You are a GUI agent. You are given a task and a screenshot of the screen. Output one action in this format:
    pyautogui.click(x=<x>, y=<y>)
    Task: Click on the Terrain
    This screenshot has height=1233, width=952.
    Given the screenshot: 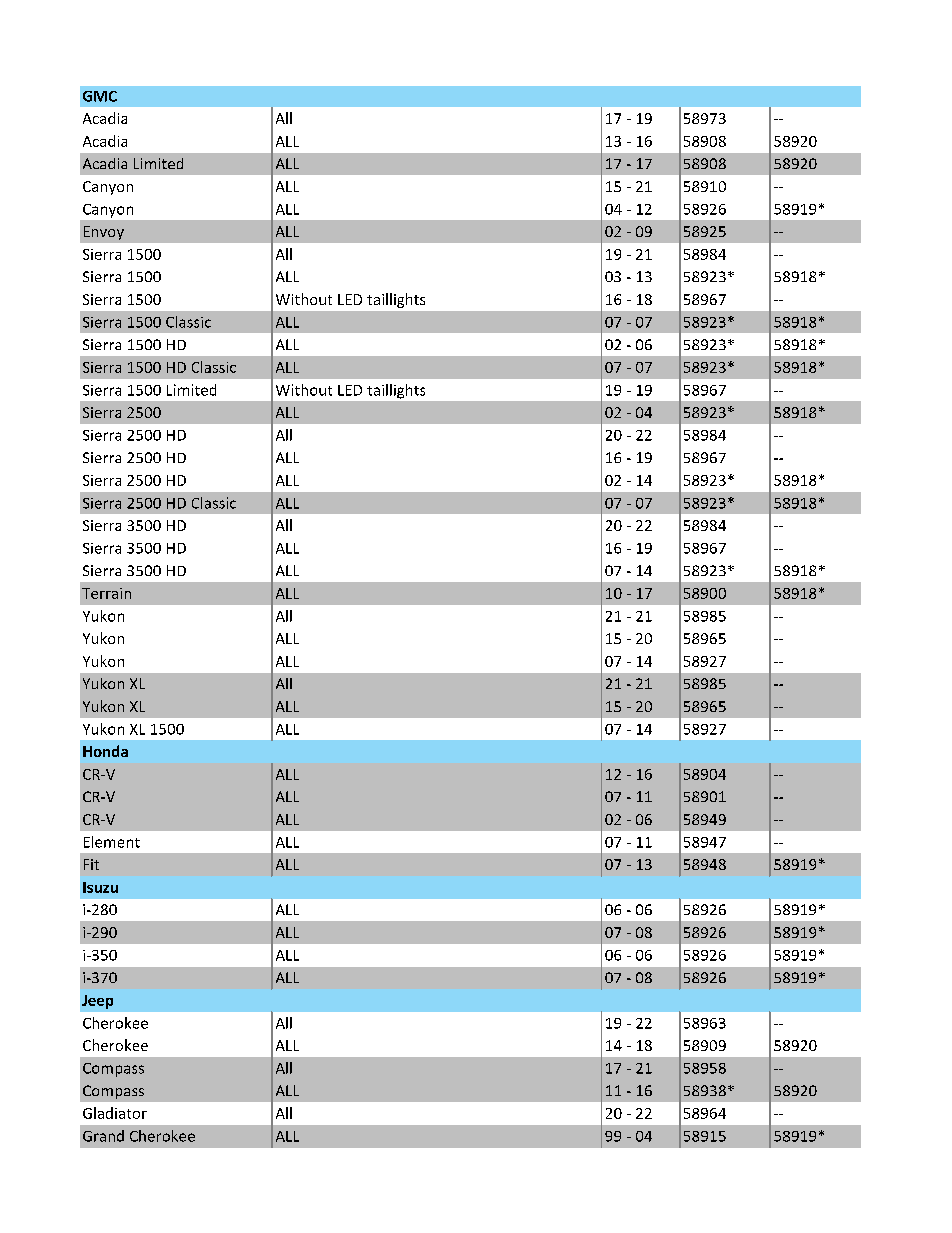 What is the action you would take?
    pyautogui.click(x=106, y=593)
